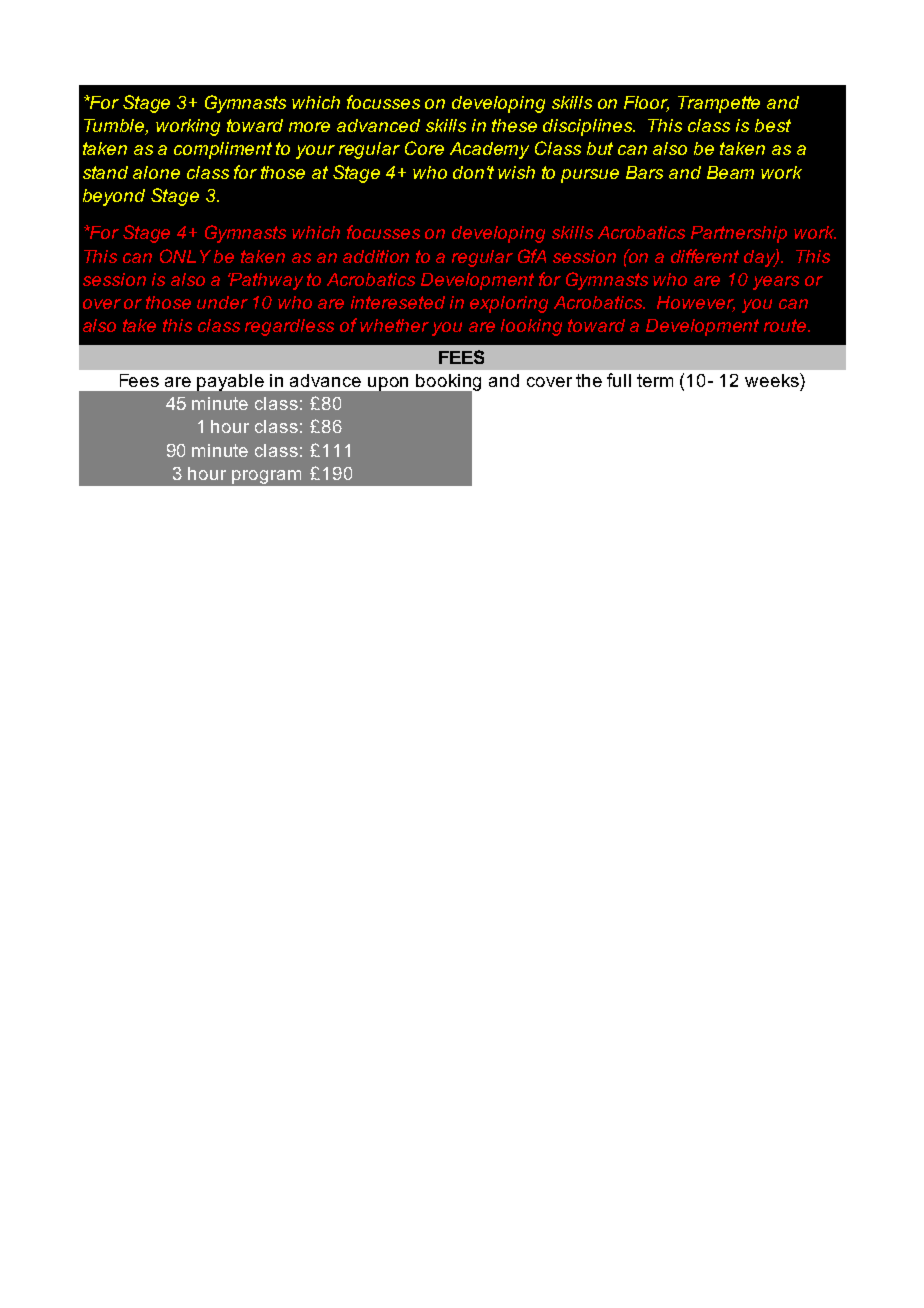 The image size is (924, 1308). Describe the element at coordinates (516, 172) in the screenshot. I see `wish` at that location.
